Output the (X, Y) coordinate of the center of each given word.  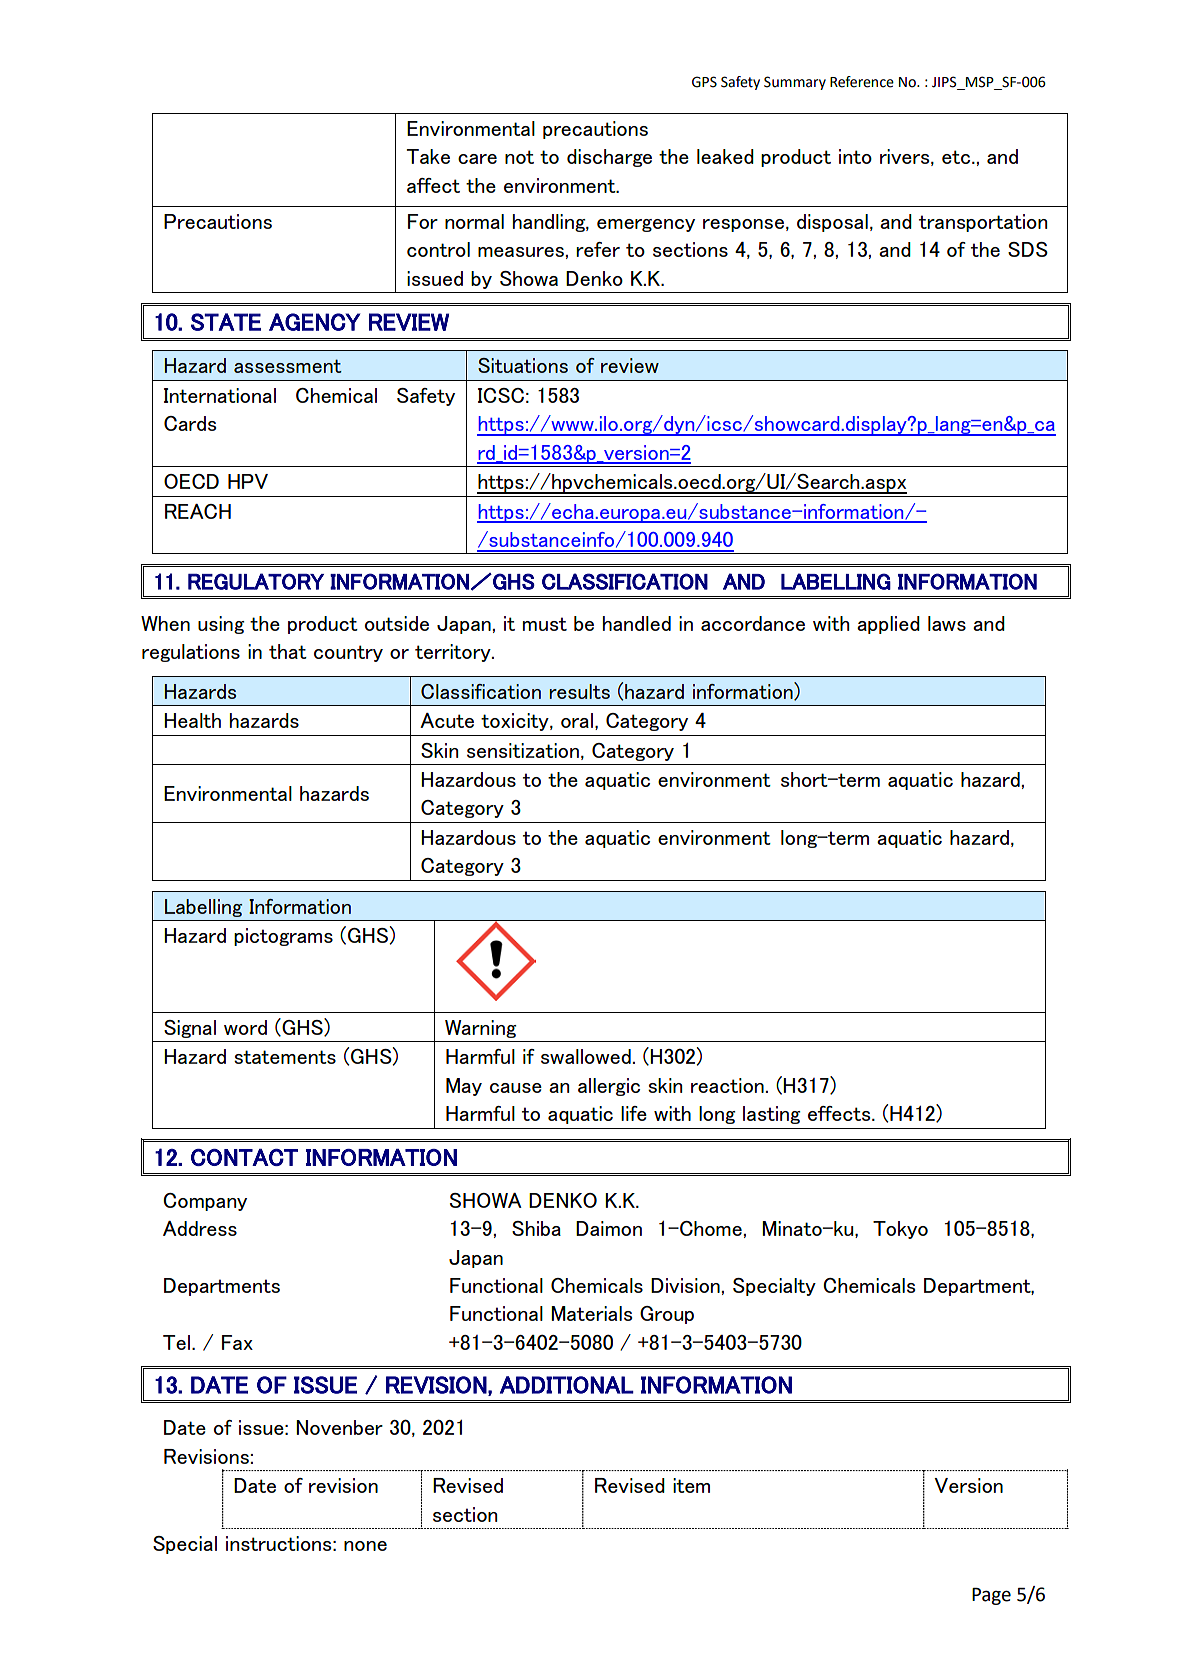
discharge (609, 158)
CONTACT (244, 1157)
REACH (198, 511)
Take (428, 156)
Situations (523, 365)
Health (192, 720)
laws (947, 623)
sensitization (523, 750)
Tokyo (900, 1230)
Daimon (609, 1228)
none (365, 1546)
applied (888, 625)
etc (957, 157)
